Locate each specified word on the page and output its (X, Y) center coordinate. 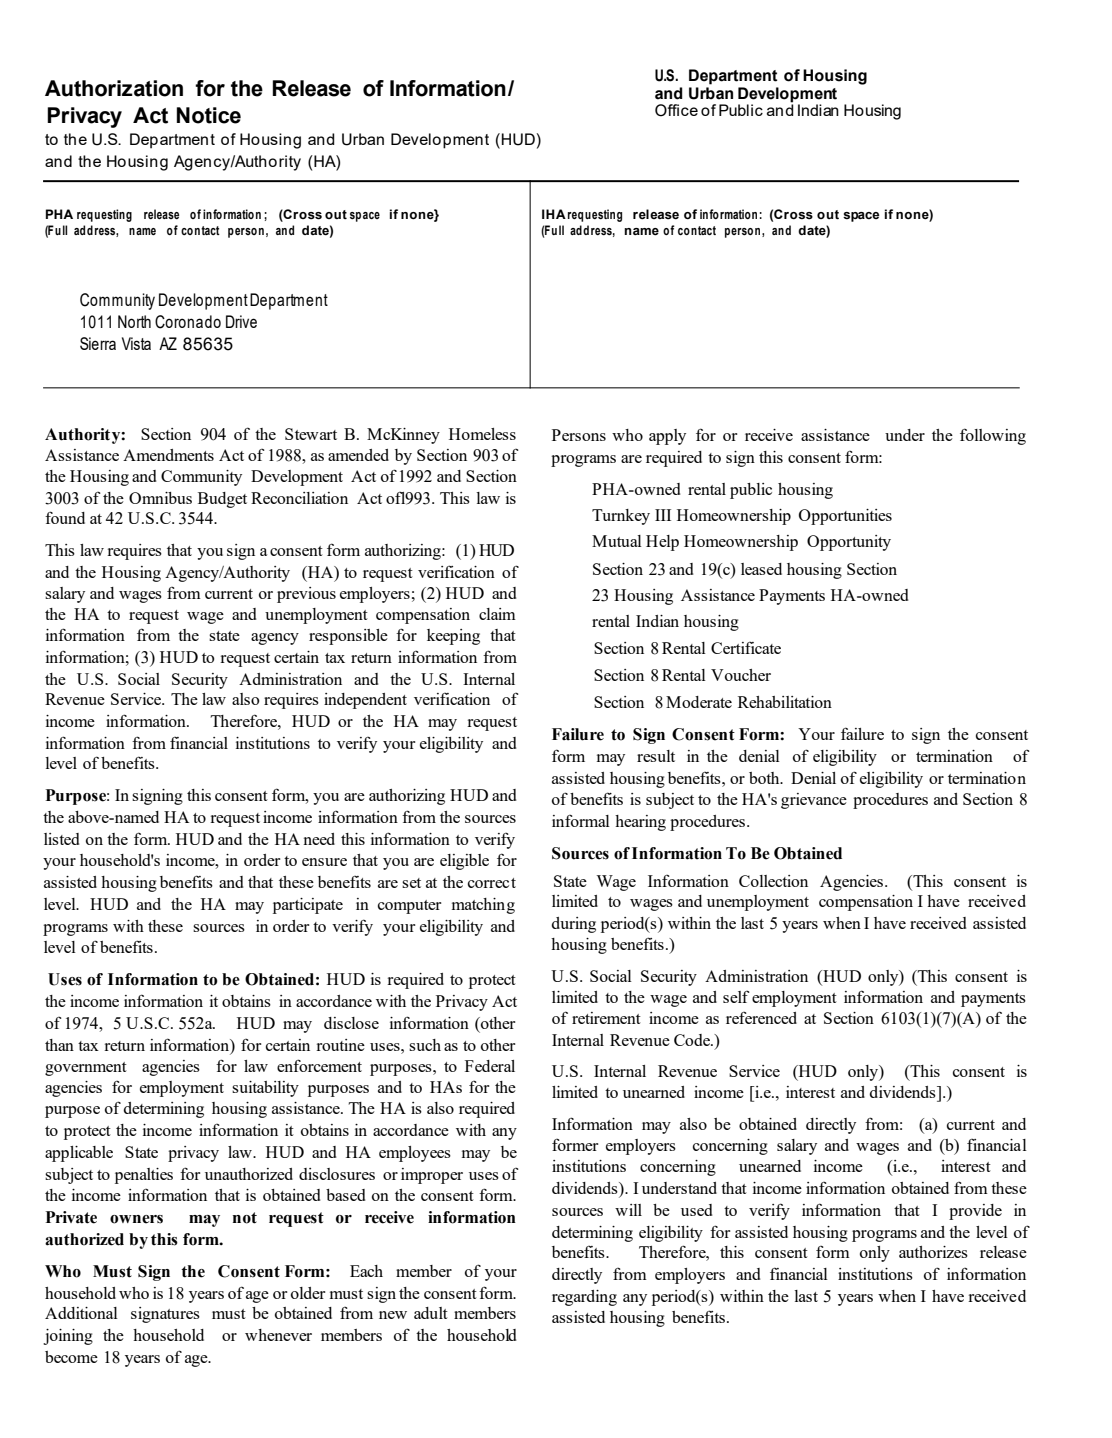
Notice (209, 115)
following (993, 436)
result (656, 756)
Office (676, 110)
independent (365, 701)
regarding (584, 1298)
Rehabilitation (785, 702)
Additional (81, 1313)
